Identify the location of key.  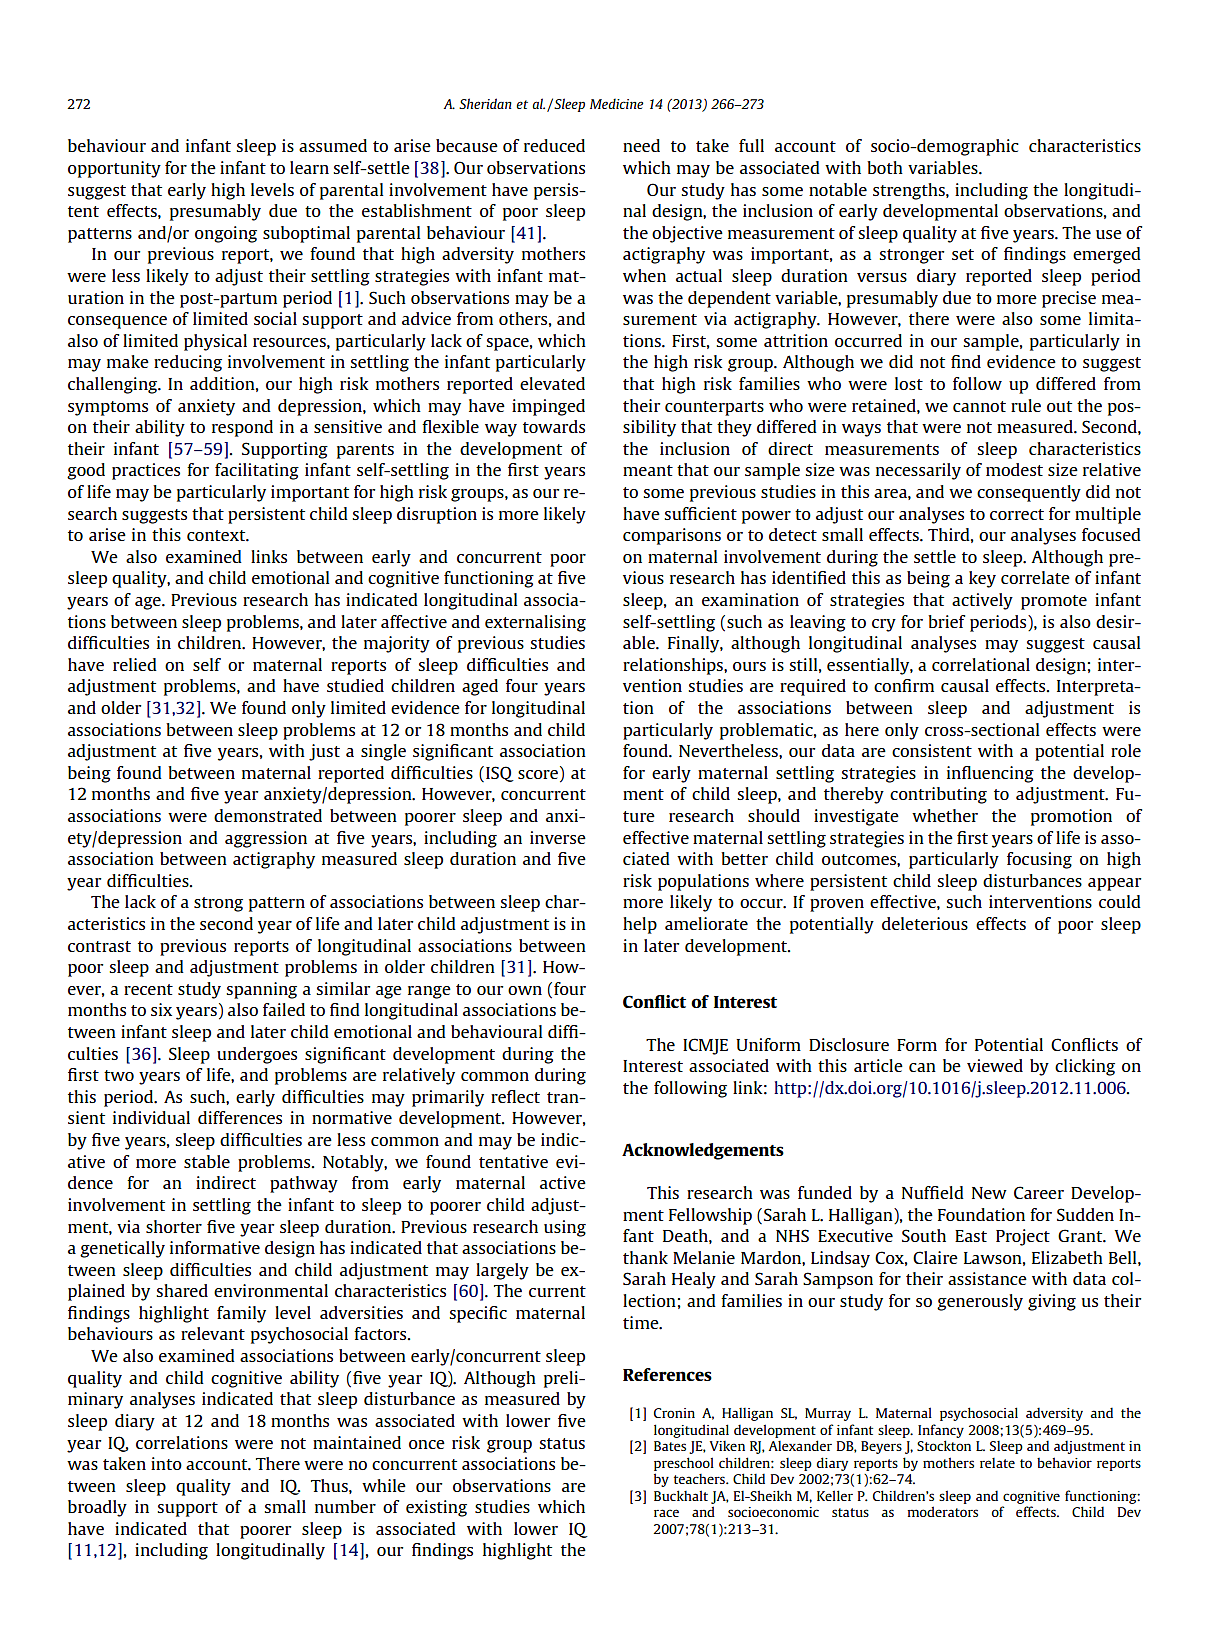
(982, 579).
